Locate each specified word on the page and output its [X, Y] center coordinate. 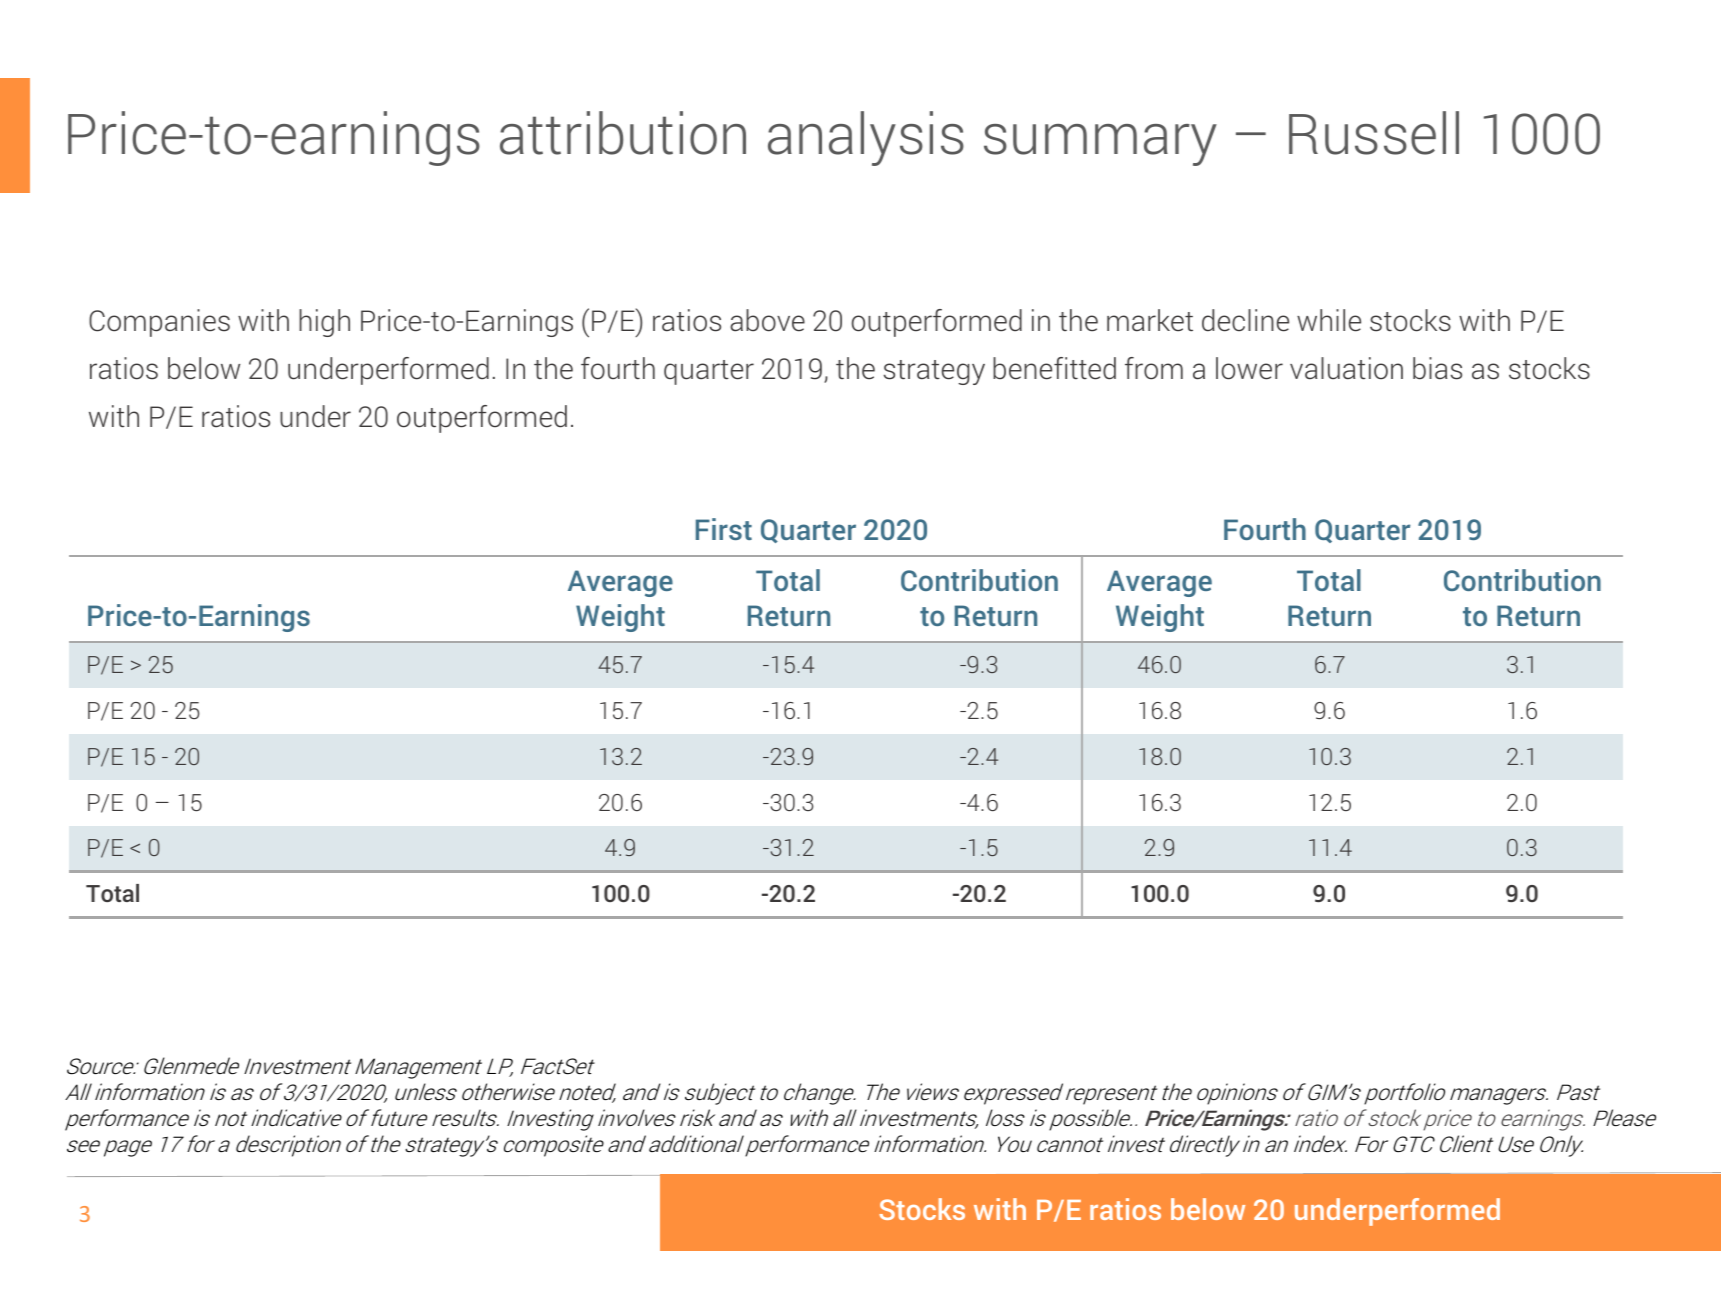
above [767, 320]
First [724, 529]
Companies [159, 323]
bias [1437, 368]
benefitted [1054, 368]
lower [1249, 368]
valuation [1346, 368]
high [324, 323]
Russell [1374, 133]
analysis [866, 138]
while [1329, 320]
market [1150, 320]
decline [1245, 320]
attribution [623, 133]
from [1154, 368]
